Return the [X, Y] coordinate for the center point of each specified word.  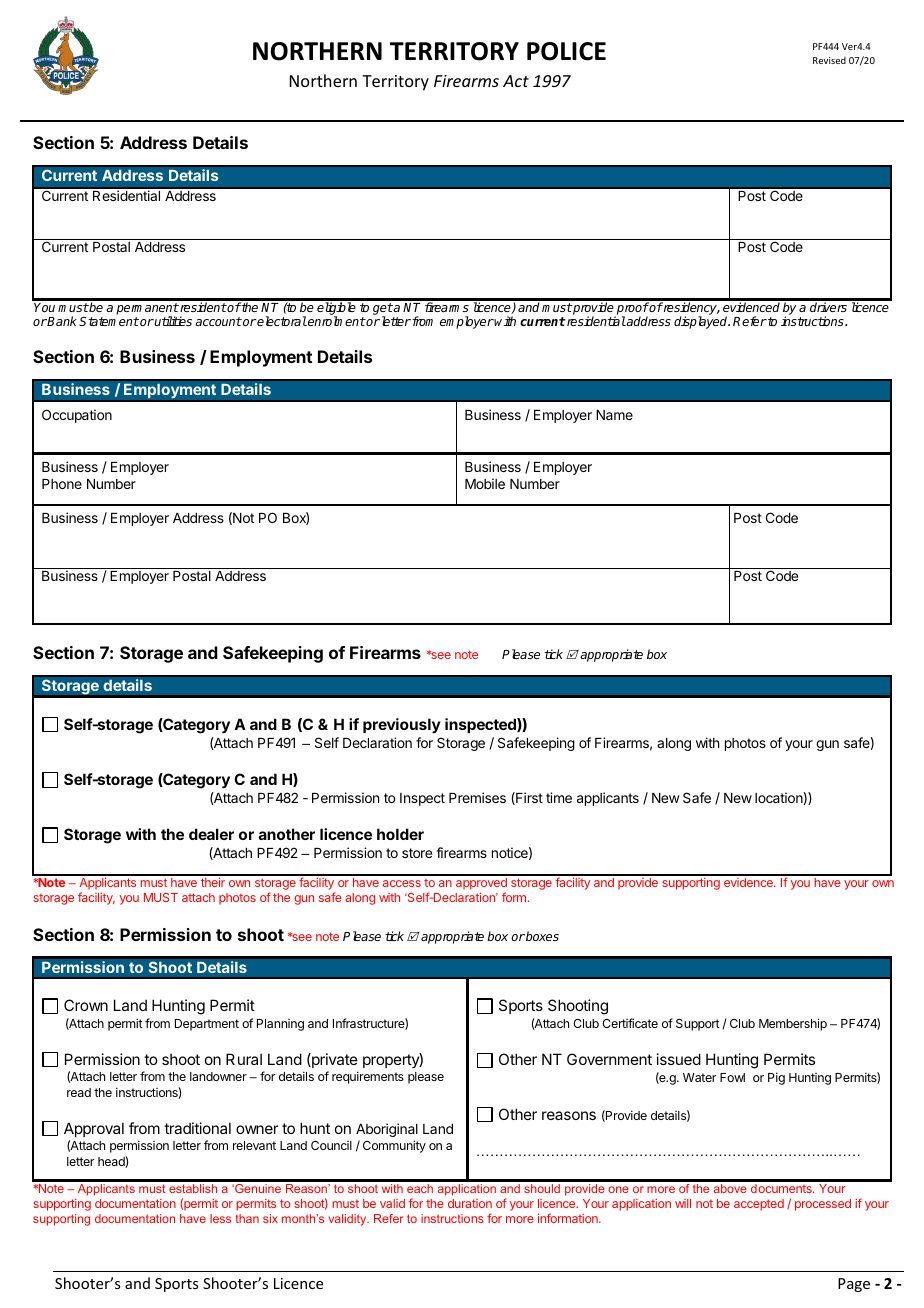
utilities [172, 321]
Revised [829, 60]
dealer [211, 834]
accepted [759, 1205]
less [220, 1218]
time [559, 797]
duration [470, 1203]
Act [516, 81]
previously [402, 725]
